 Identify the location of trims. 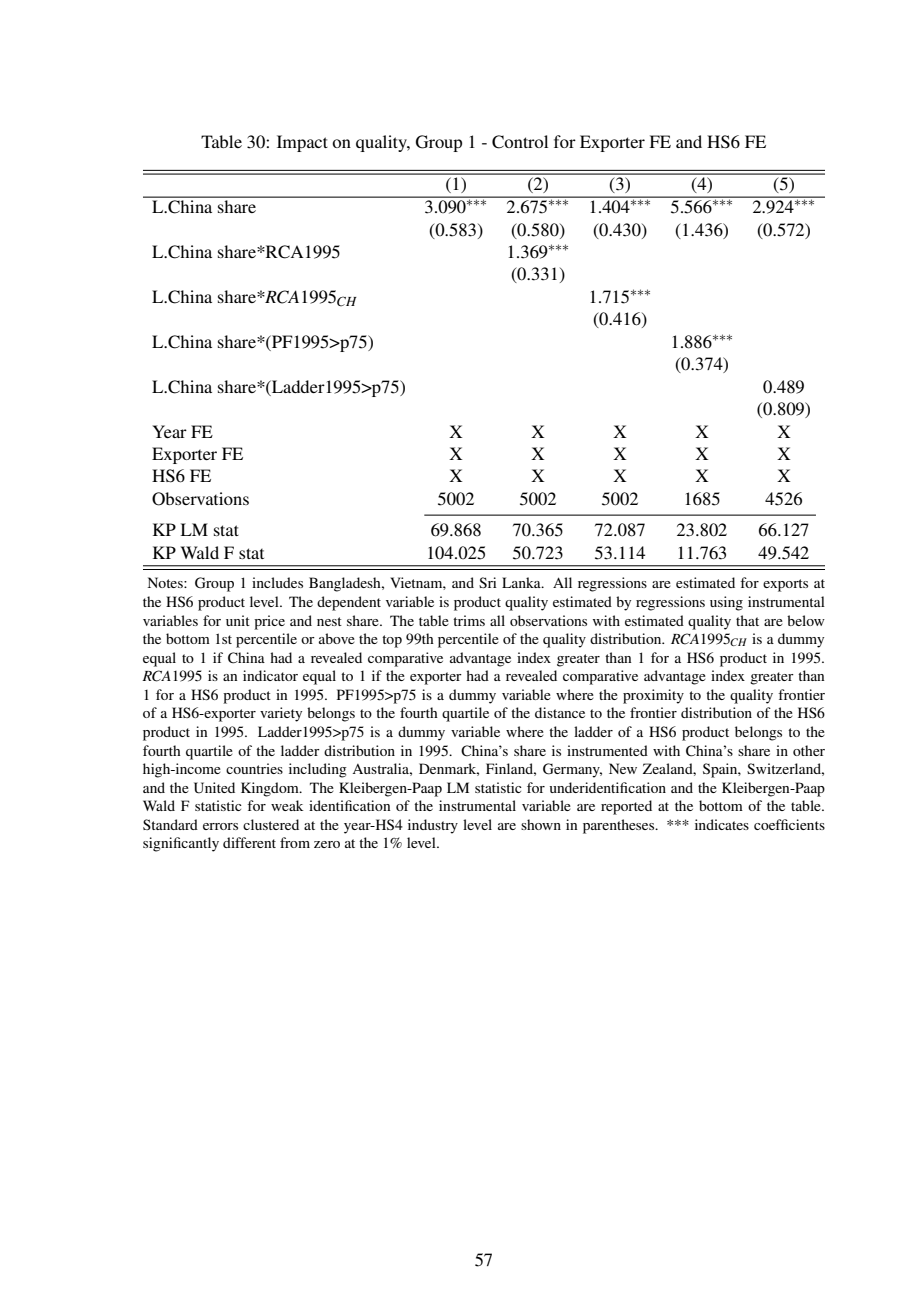
(469, 620).
